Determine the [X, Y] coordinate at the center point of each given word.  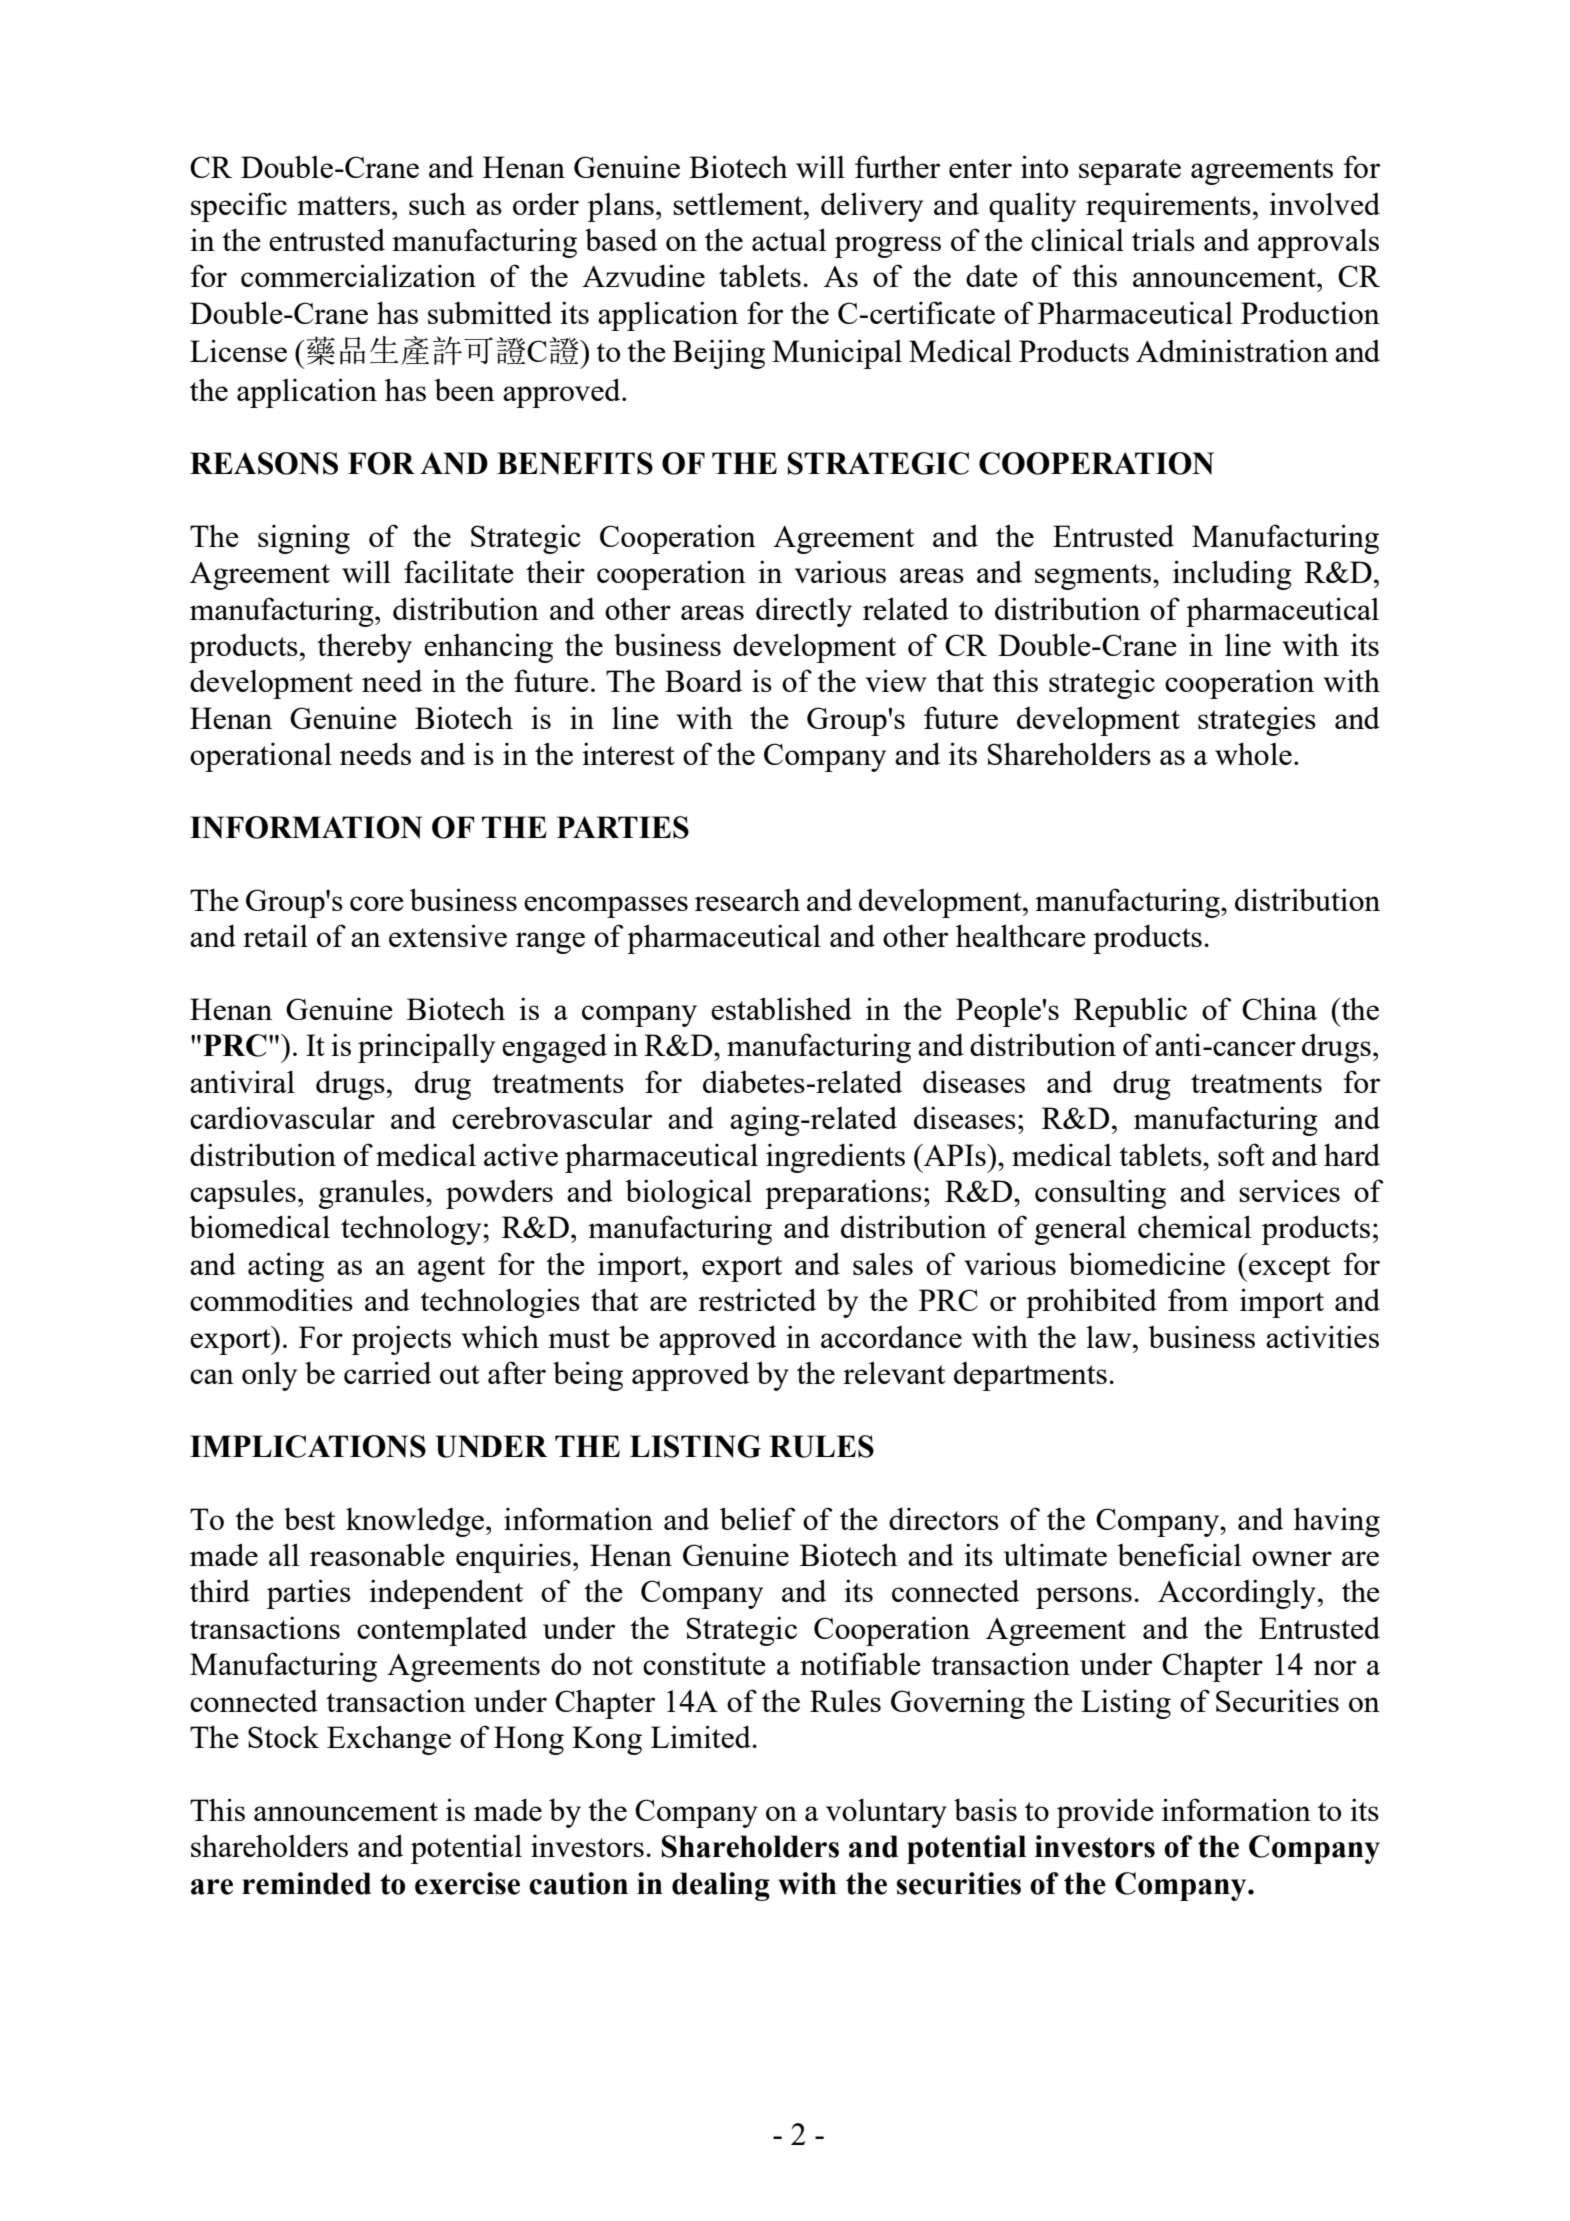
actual [789, 239]
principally [426, 1048]
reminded [306, 1883]
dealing [721, 1886]
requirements [1168, 207]
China [1279, 1008]
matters [343, 205]
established [781, 1008]
